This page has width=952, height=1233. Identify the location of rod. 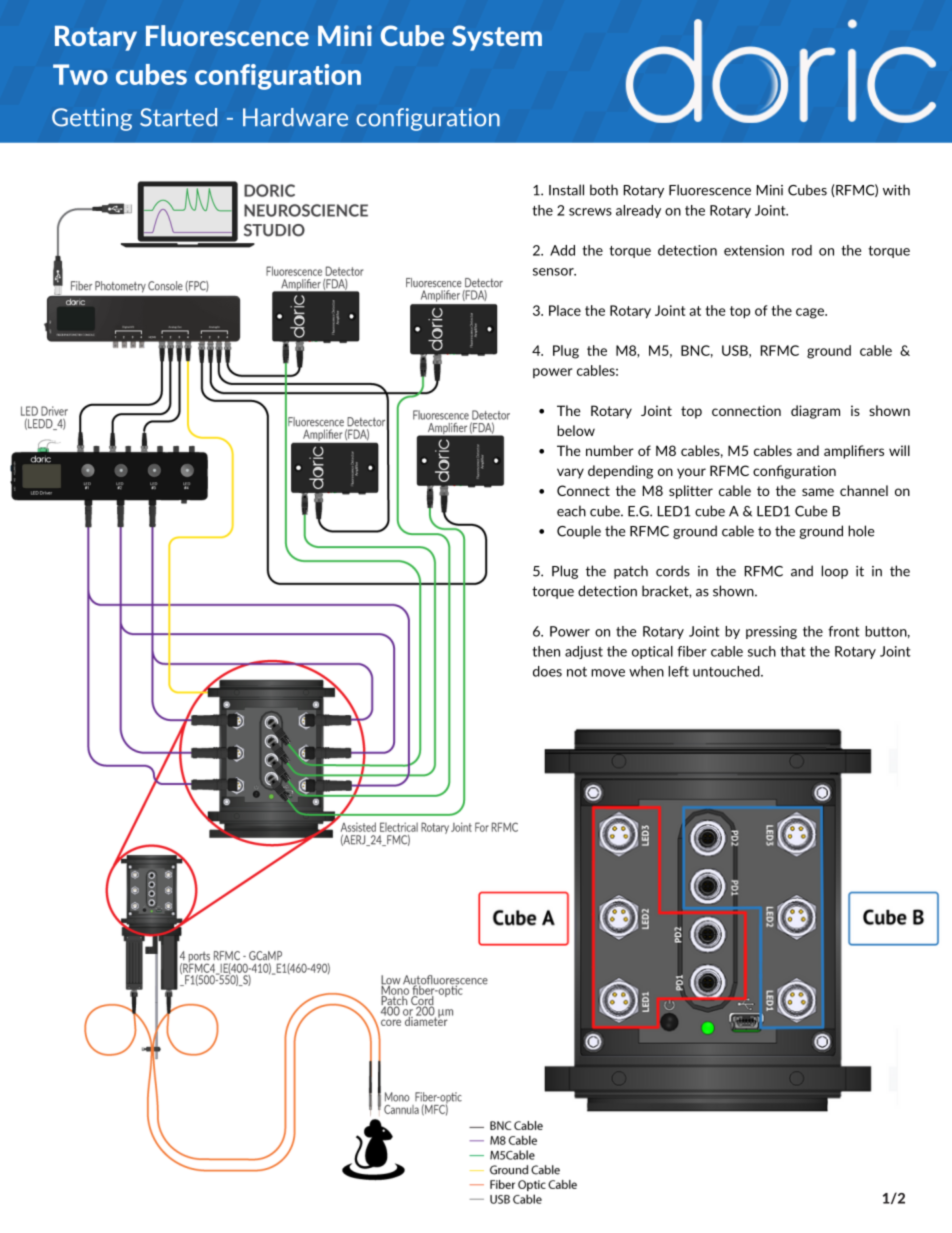
(802, 250).
